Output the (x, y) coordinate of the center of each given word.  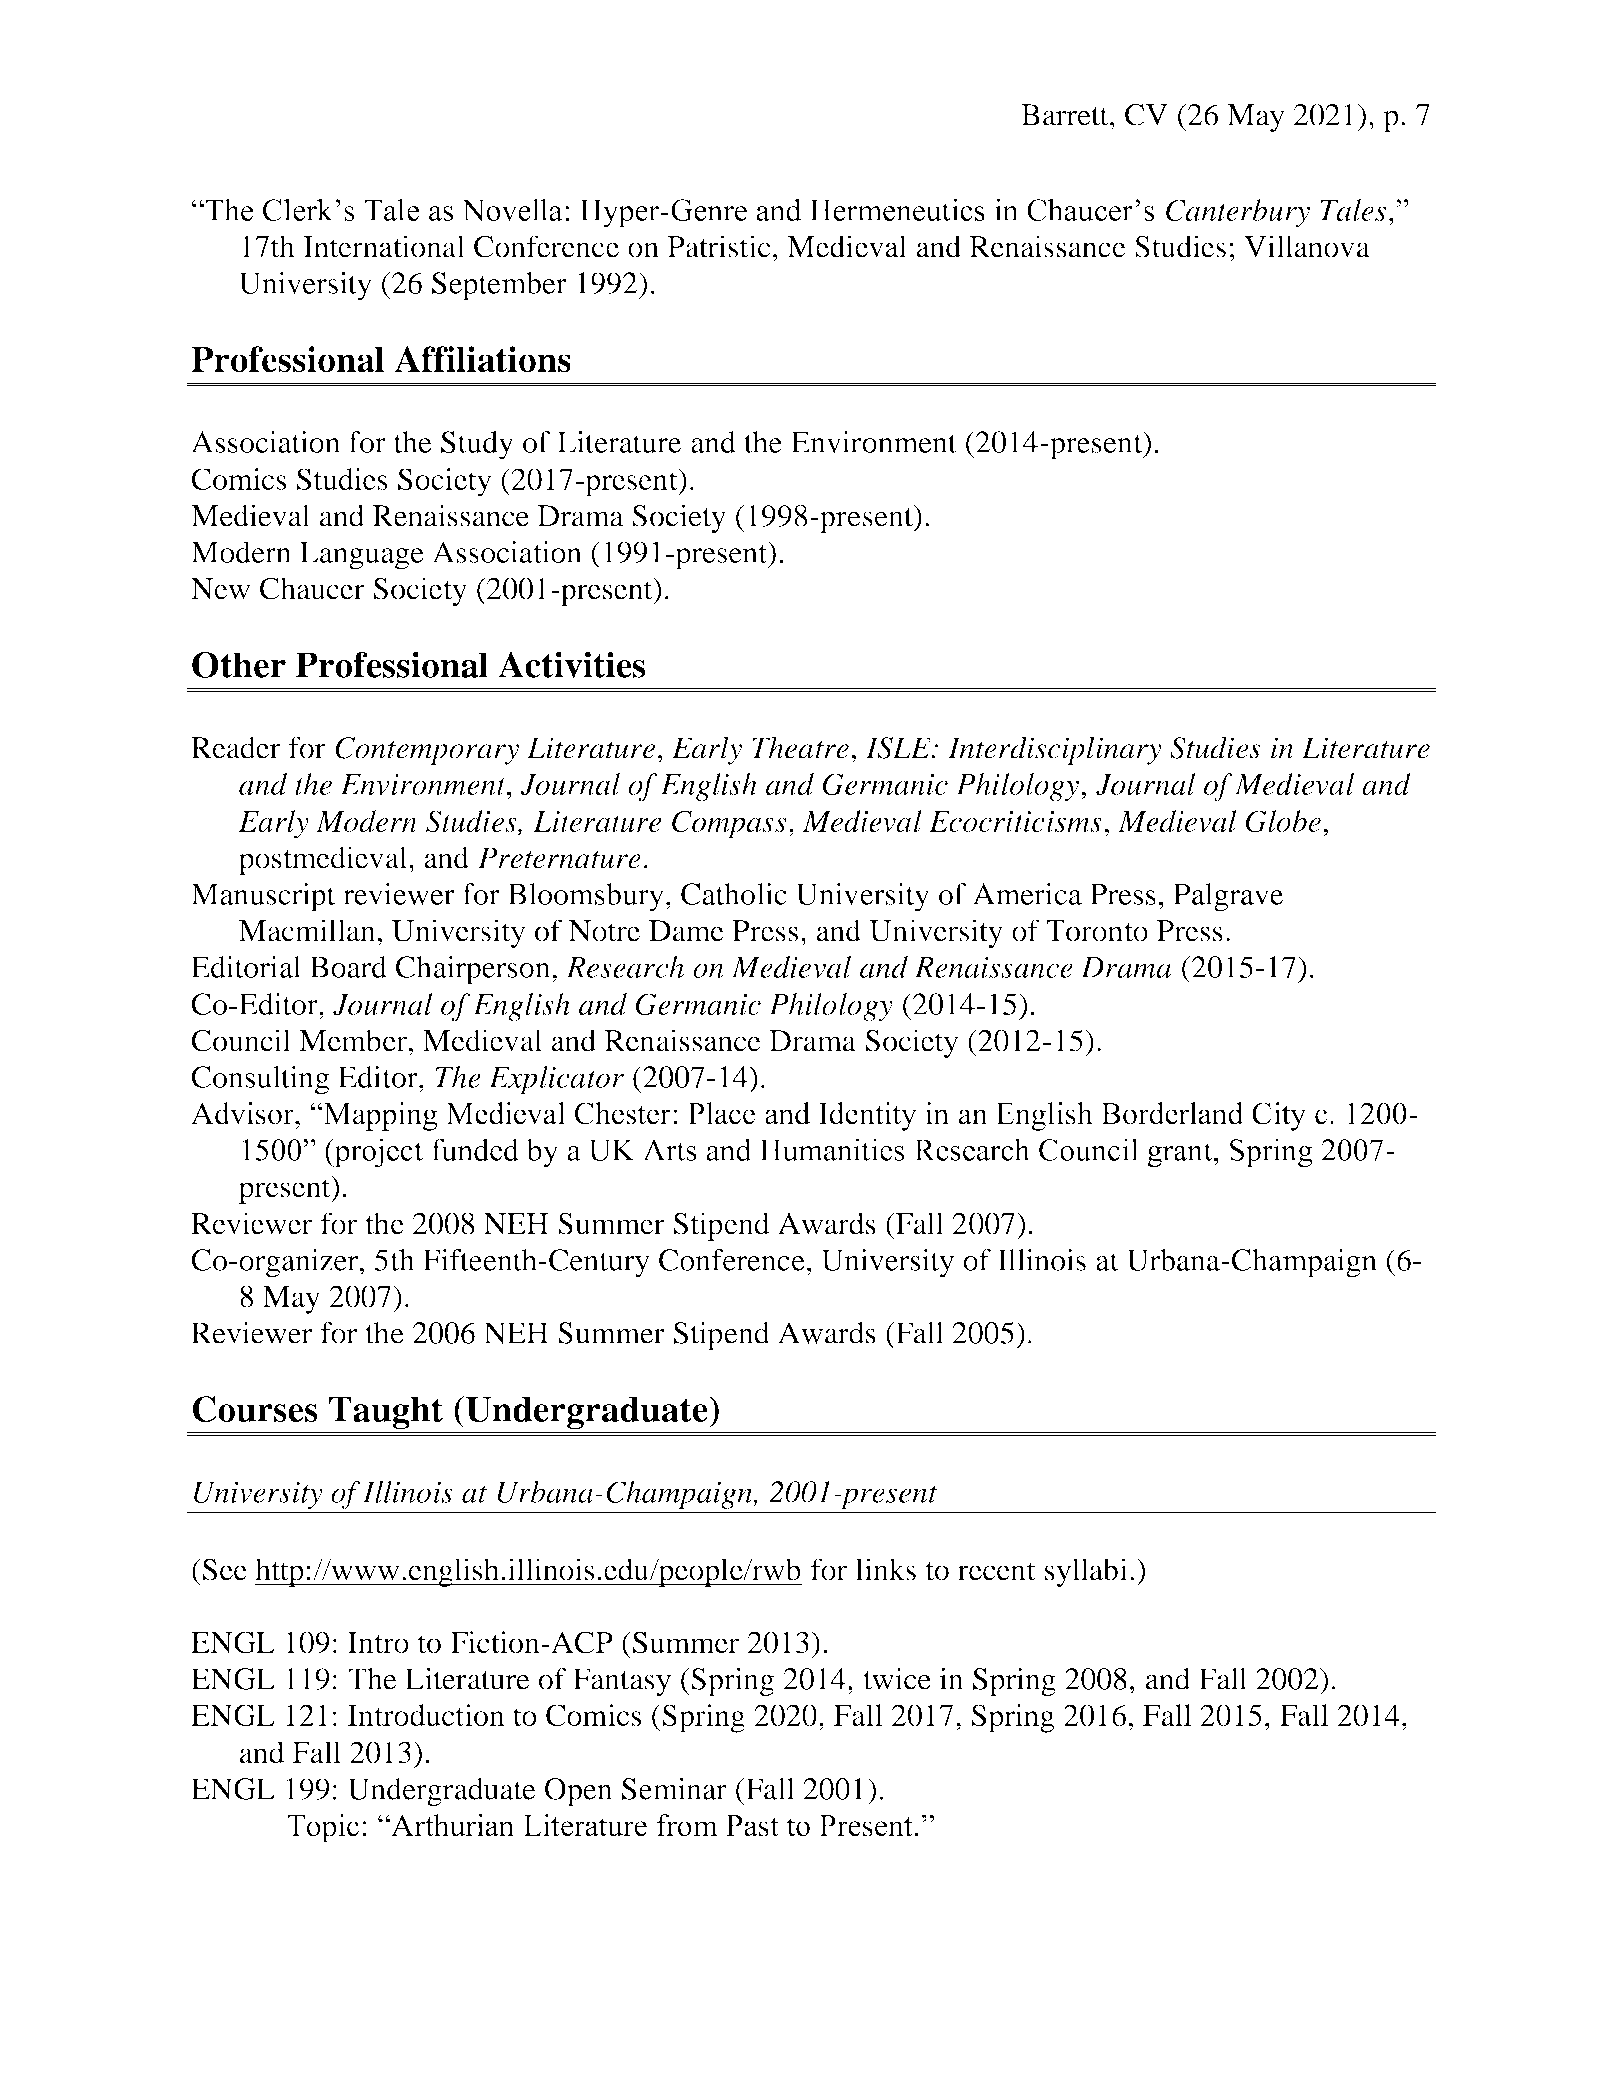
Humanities (832, 1149)
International (384, 246)
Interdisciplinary (1055, 750)
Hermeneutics (897, 209)
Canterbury (1238, 213)
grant (1181, 1155)
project (377, 1153)
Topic (323, 1828)
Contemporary (427, 751)
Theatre (800, 747)
